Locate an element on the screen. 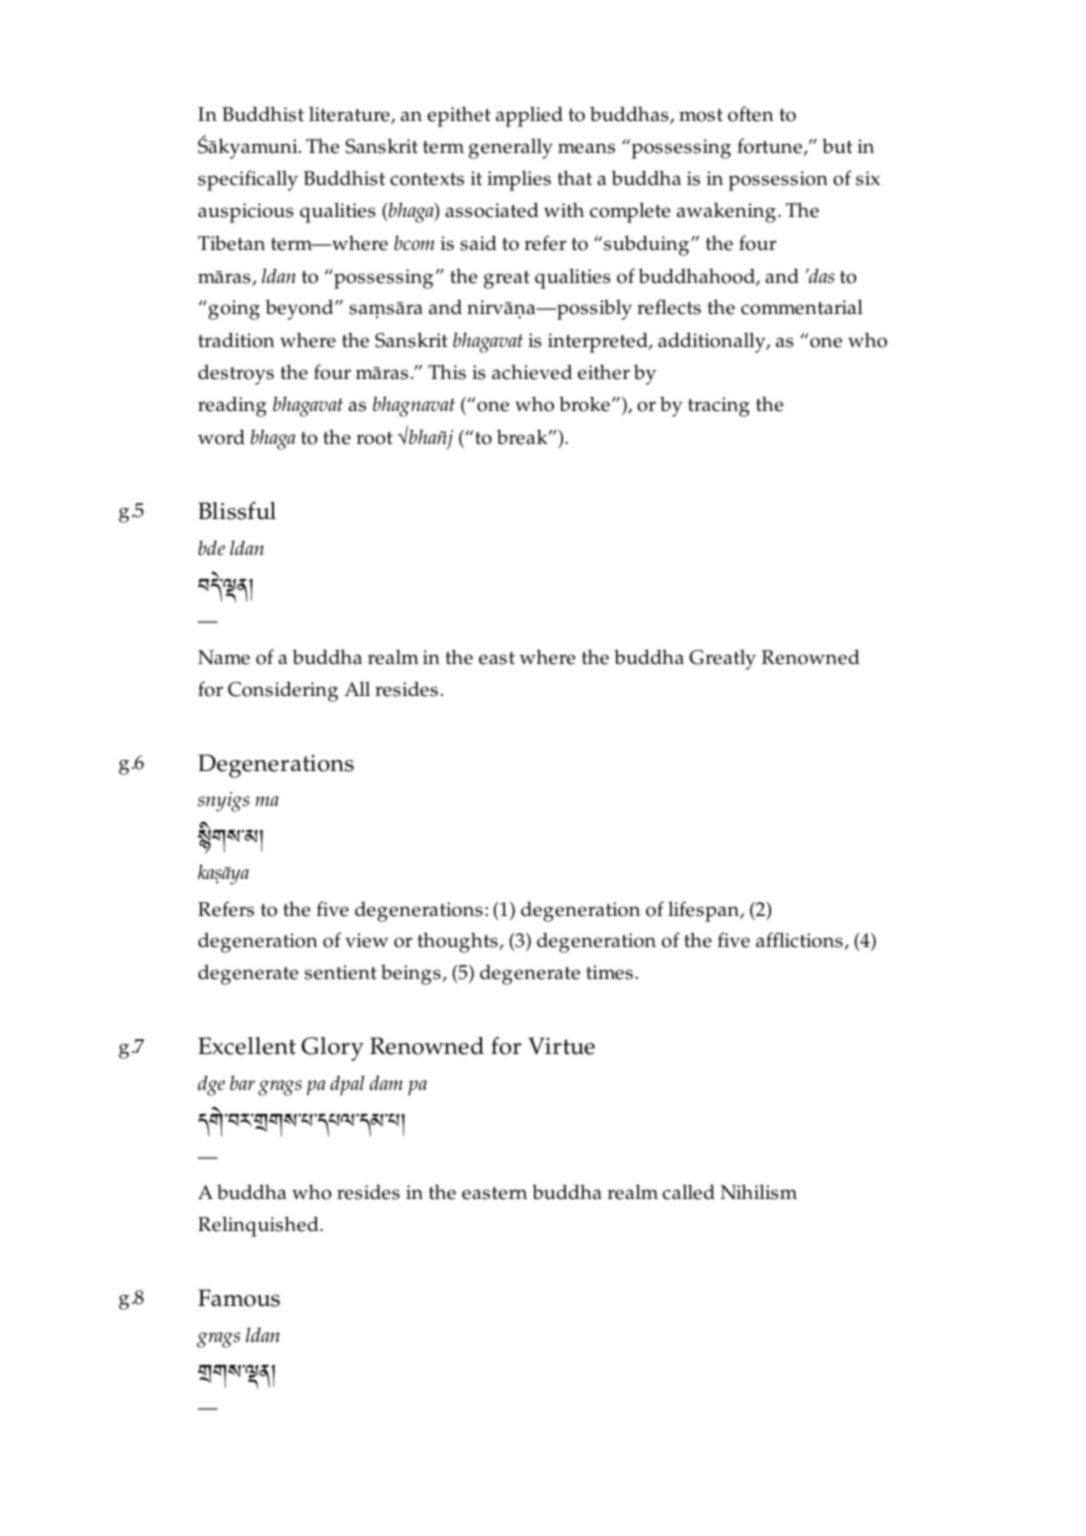 This screenshot has height=1536, width=1086. Relinquished is located at coordinates (259, 1226).
